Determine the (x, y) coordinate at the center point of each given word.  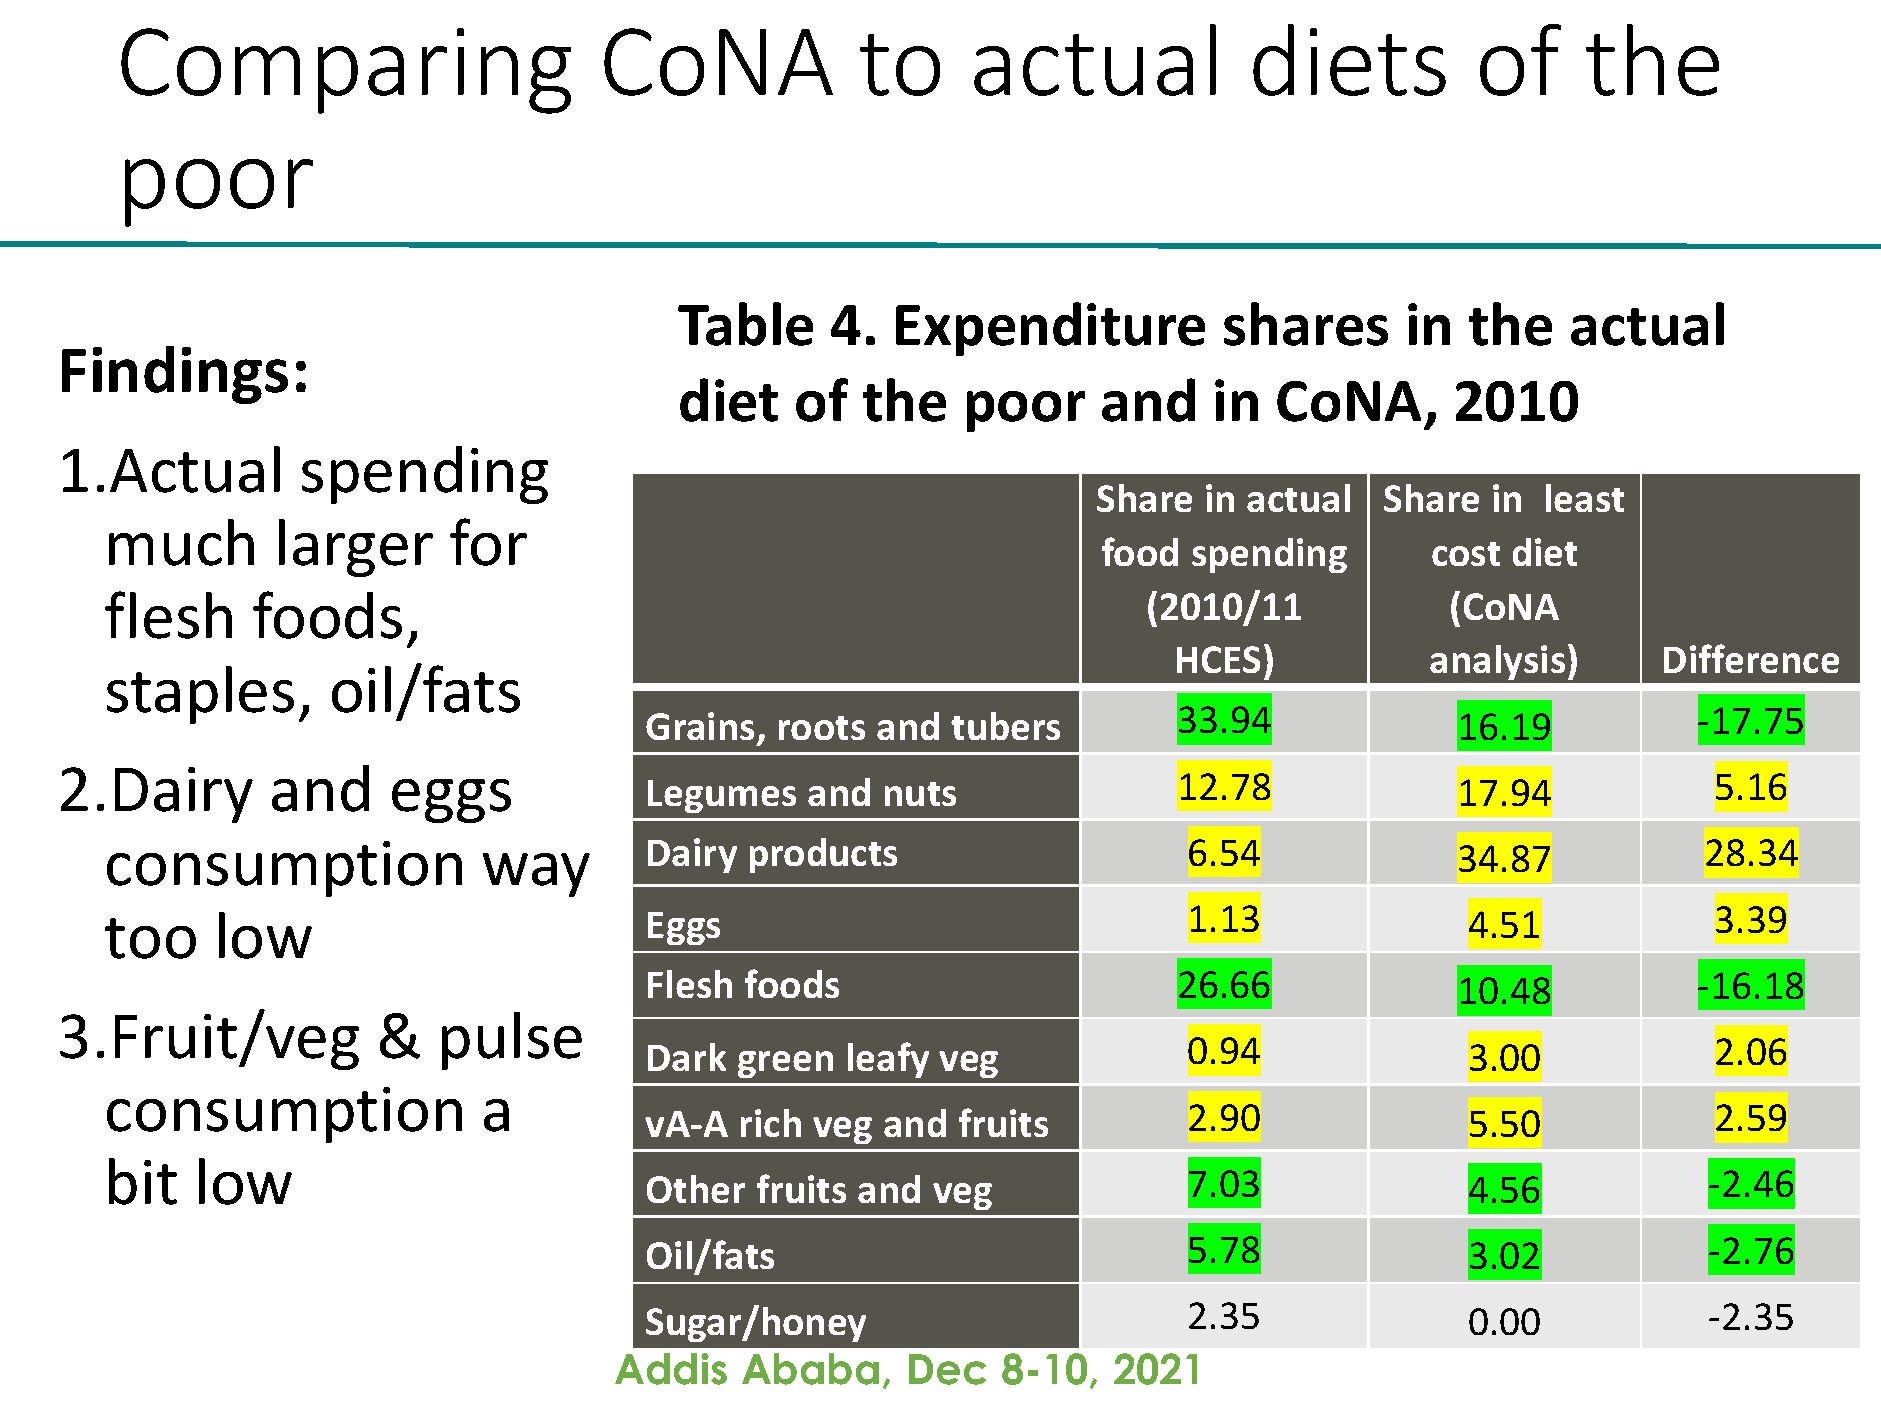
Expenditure (1050, 329)
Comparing (346, 71)
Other (696, 1189)
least (1585, 498)
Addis (671, 1369)
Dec (947, 1369)
